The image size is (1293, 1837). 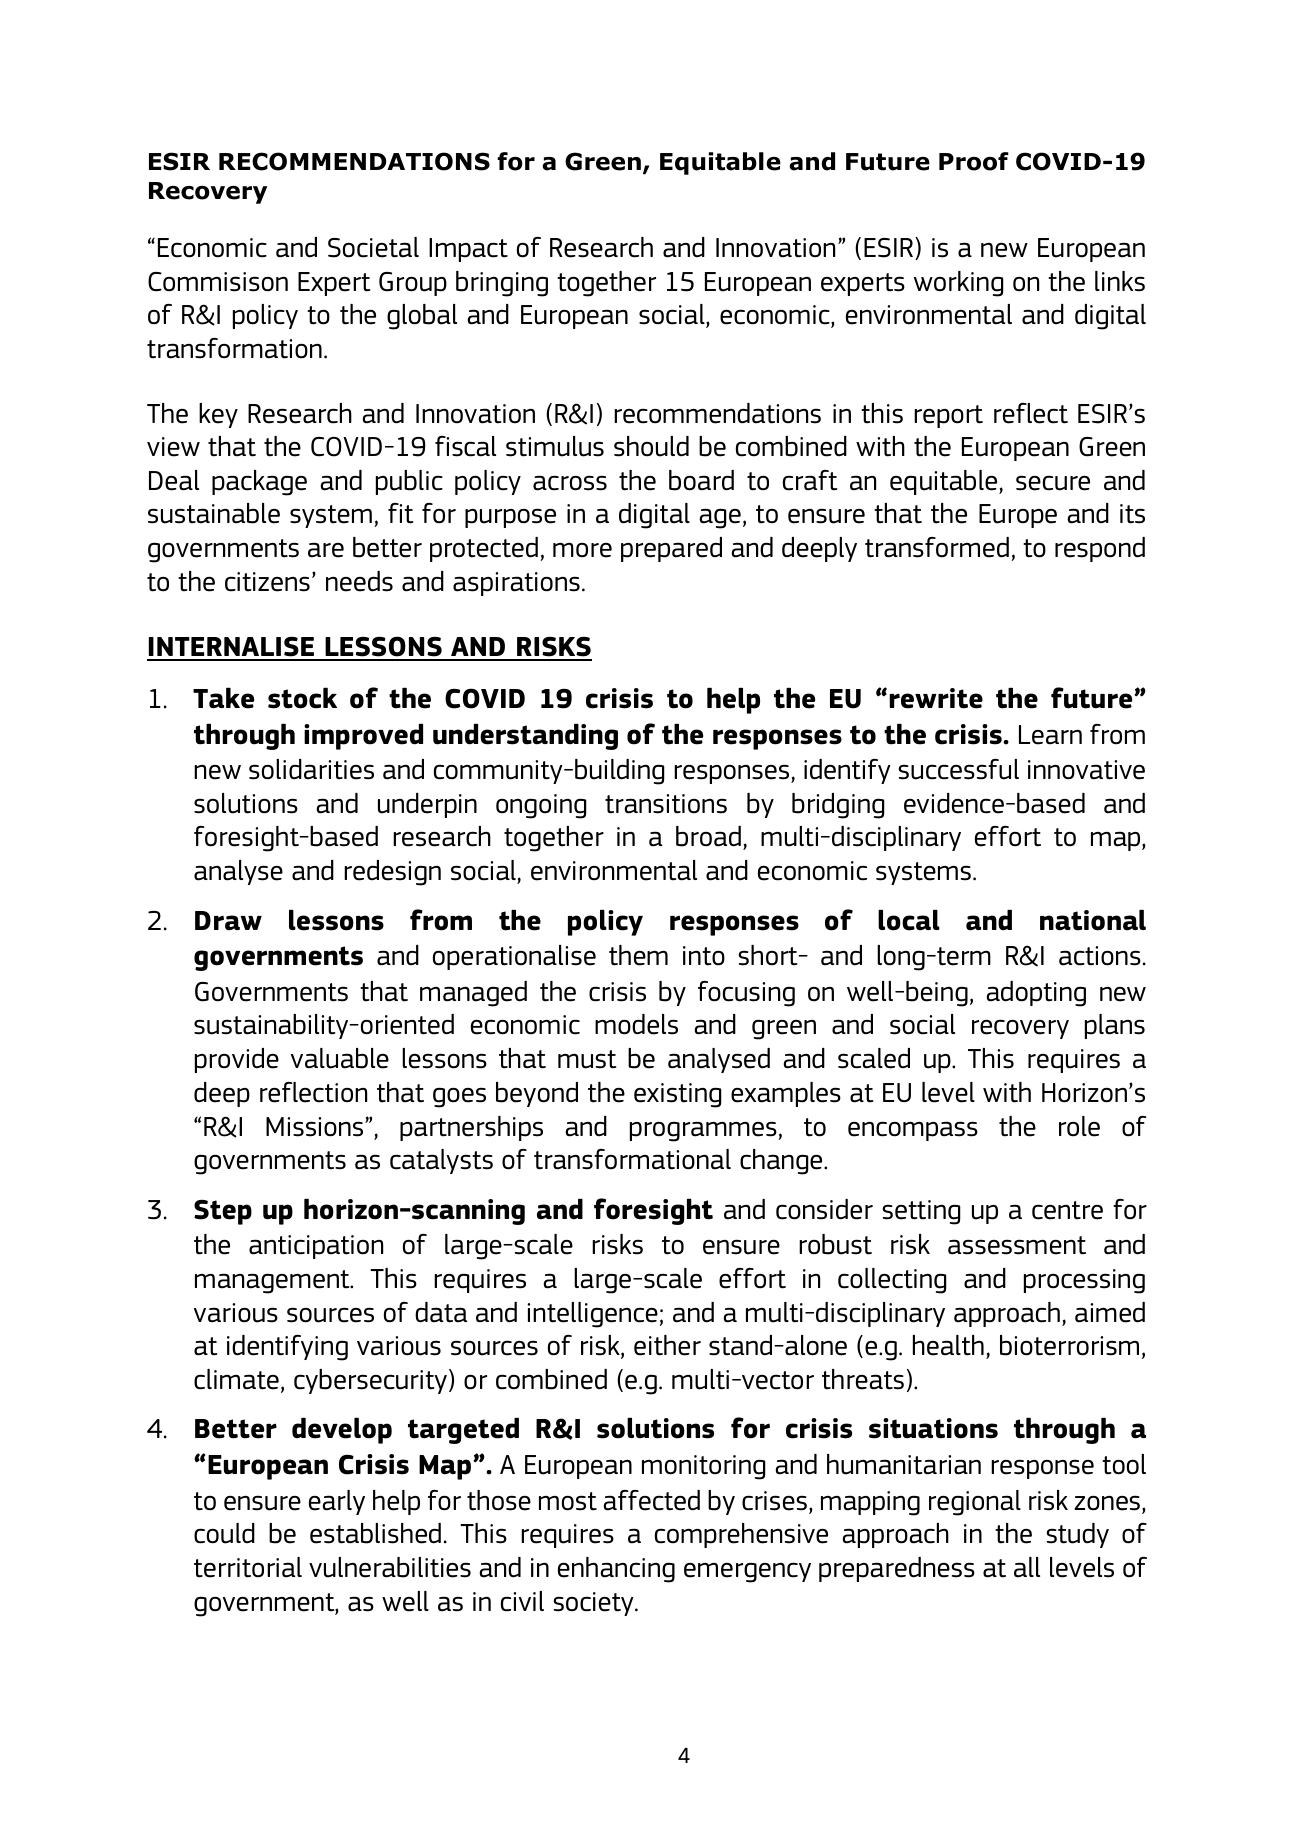 What do you see at coordinates (248, 1567) in the image?
I see `territorial` at bounding box center [248, 1567].
